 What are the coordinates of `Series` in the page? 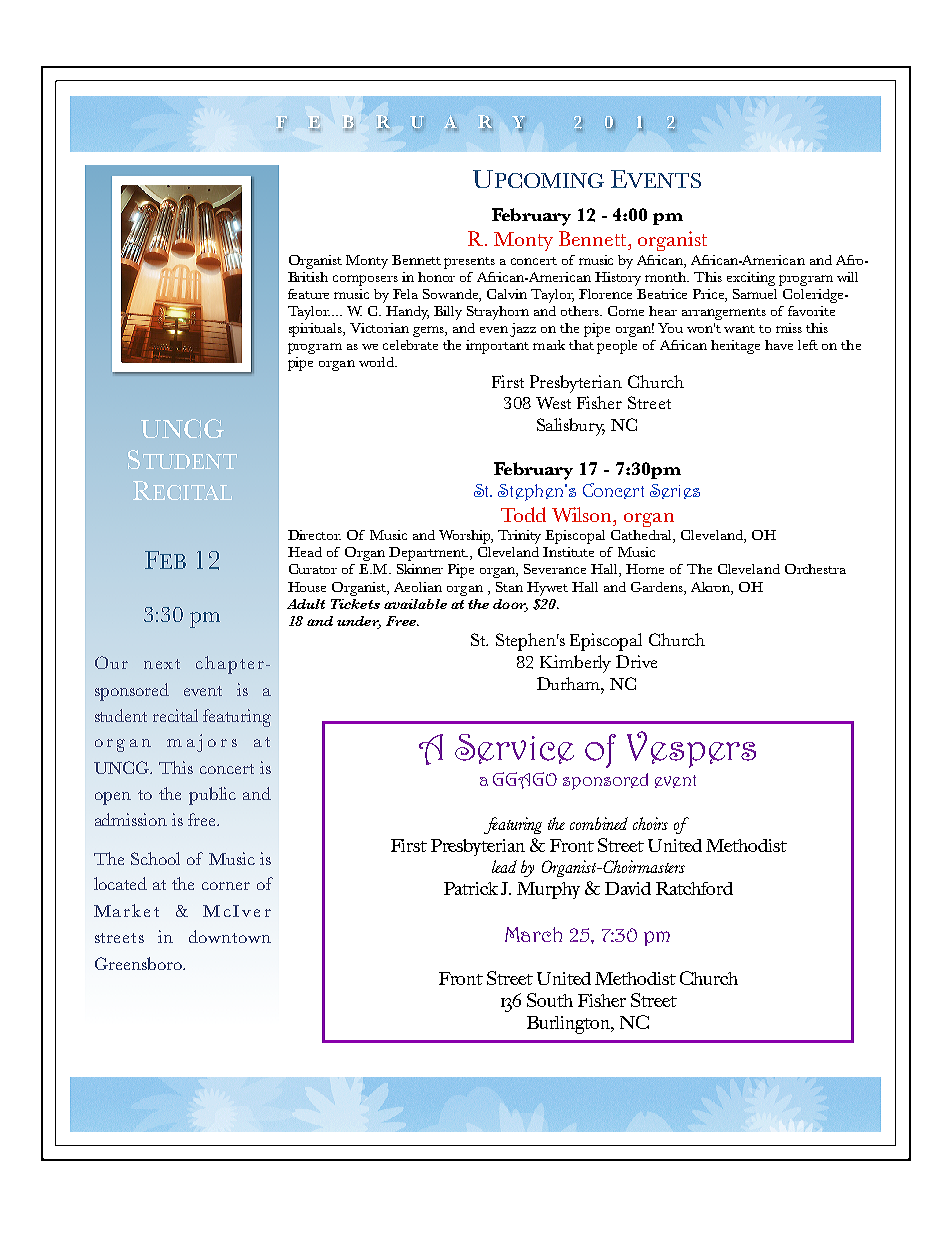 It's located at (675, 491).
